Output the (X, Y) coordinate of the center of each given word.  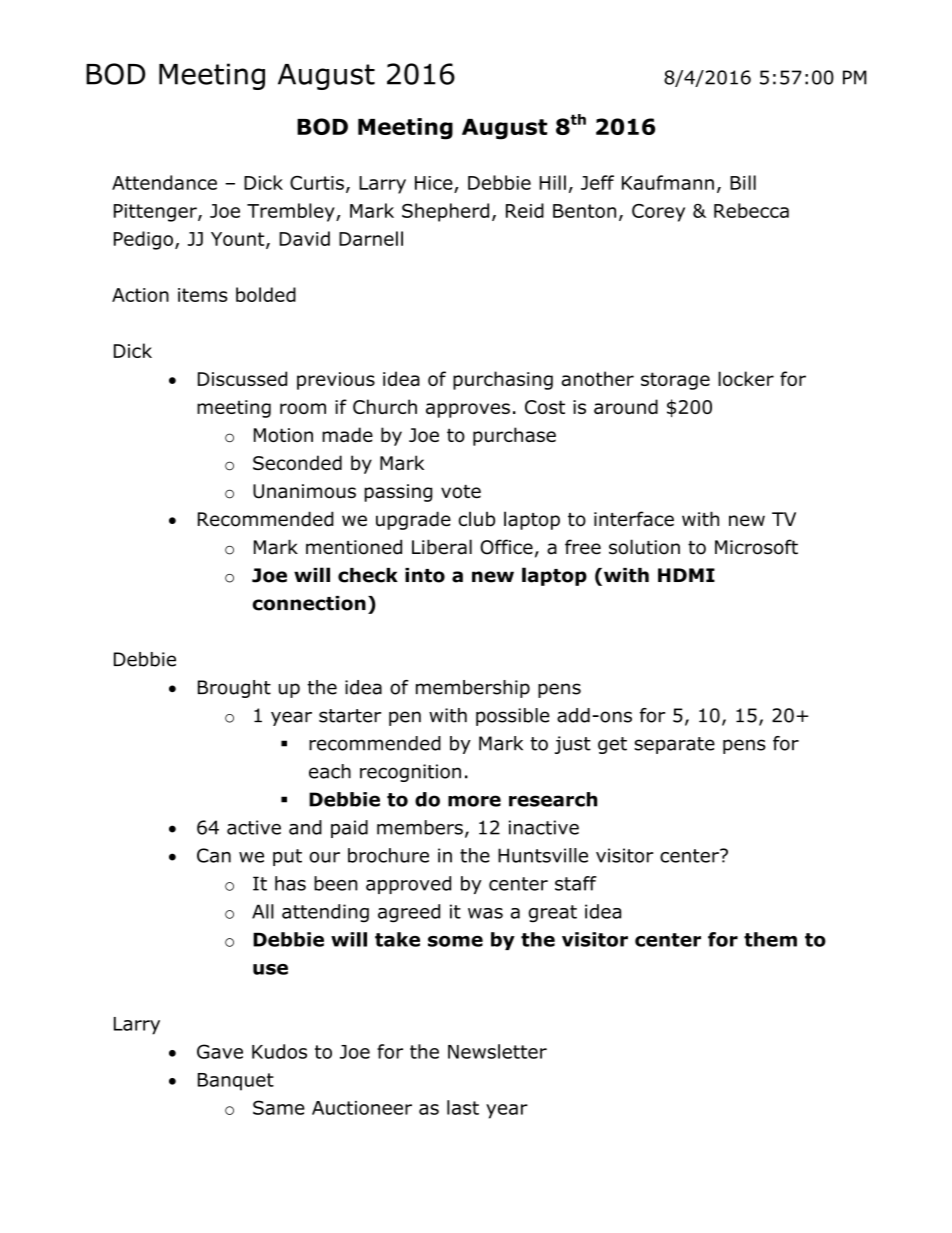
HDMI (686, 575)
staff (576, 883)
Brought (234, 689)
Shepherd (445, 212)
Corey (658, 213)
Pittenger (156, 213)
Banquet (236, 1082)
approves (468, 410)
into (425, 575)
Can (214, 855)
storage (675, 381)
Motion (283, 435)
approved (408, 885)
